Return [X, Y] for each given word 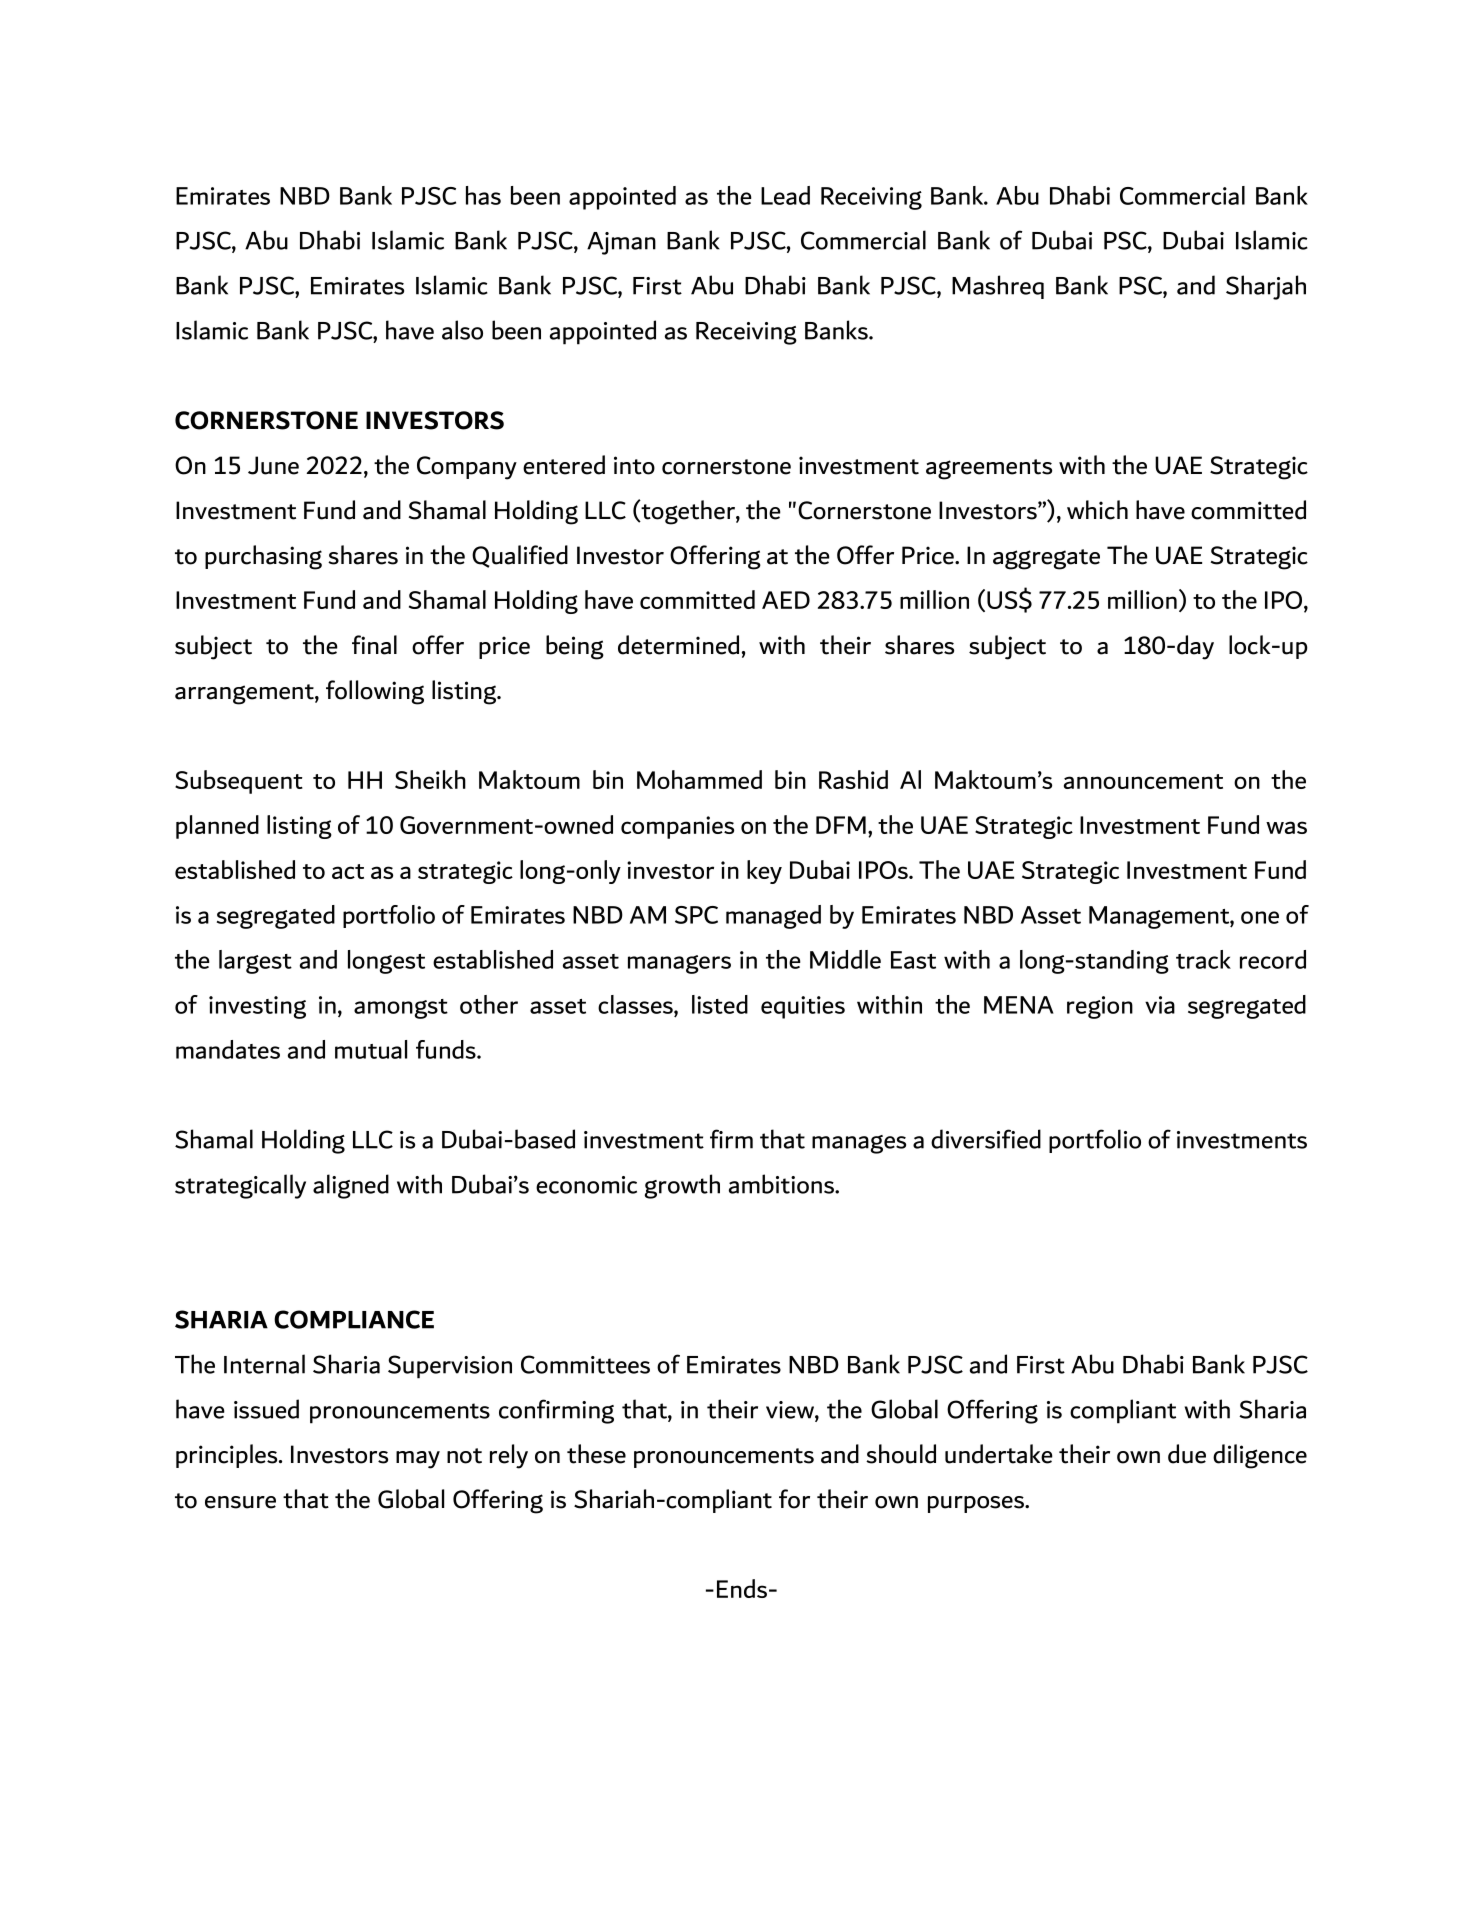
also [462, 330]
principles [228, 1456]
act [348, 871]
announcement [1143, 781]
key [764, 872]
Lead [785, 195]
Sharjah [1266, 287]
